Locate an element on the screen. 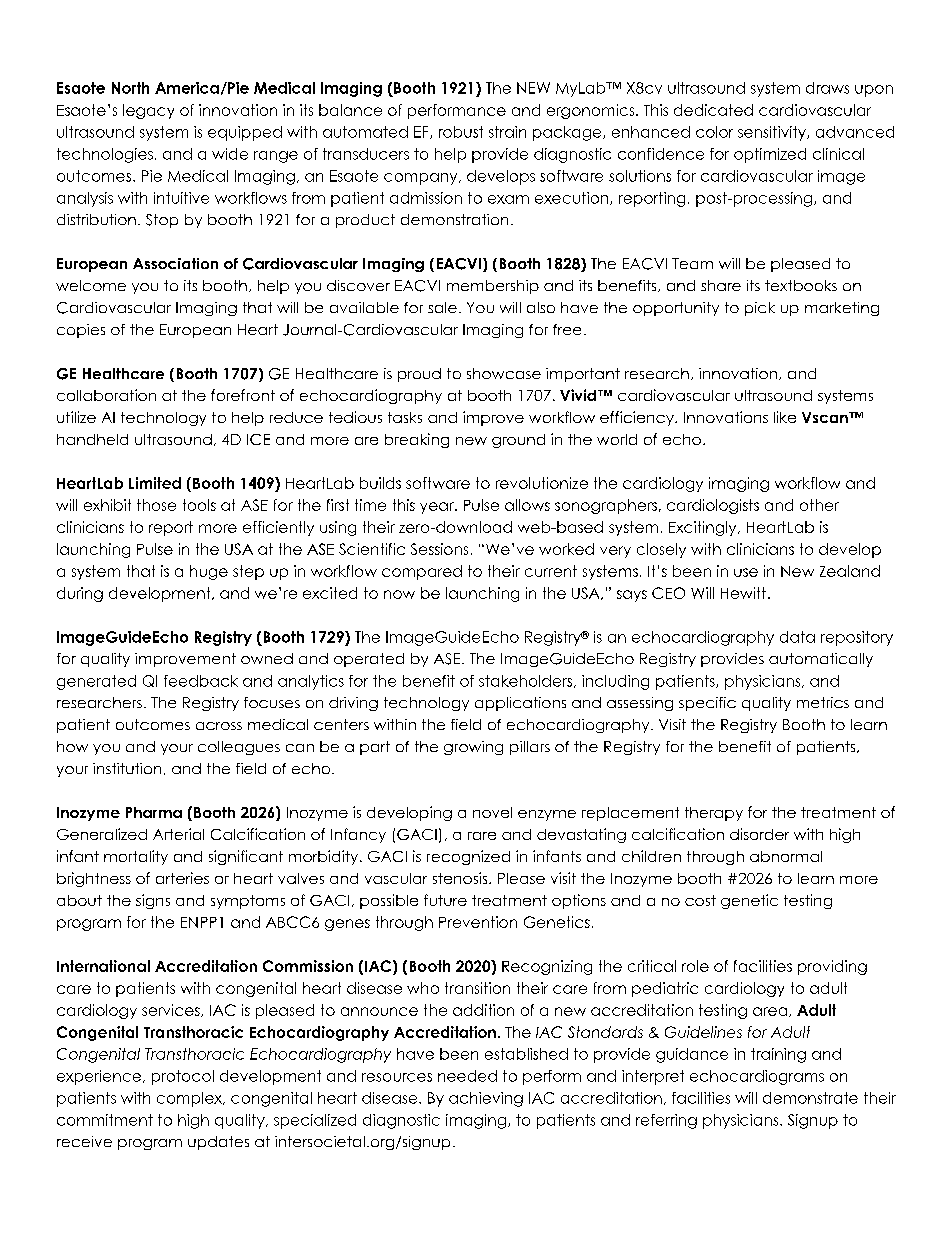  huge is located at coordinates (209, 572).
